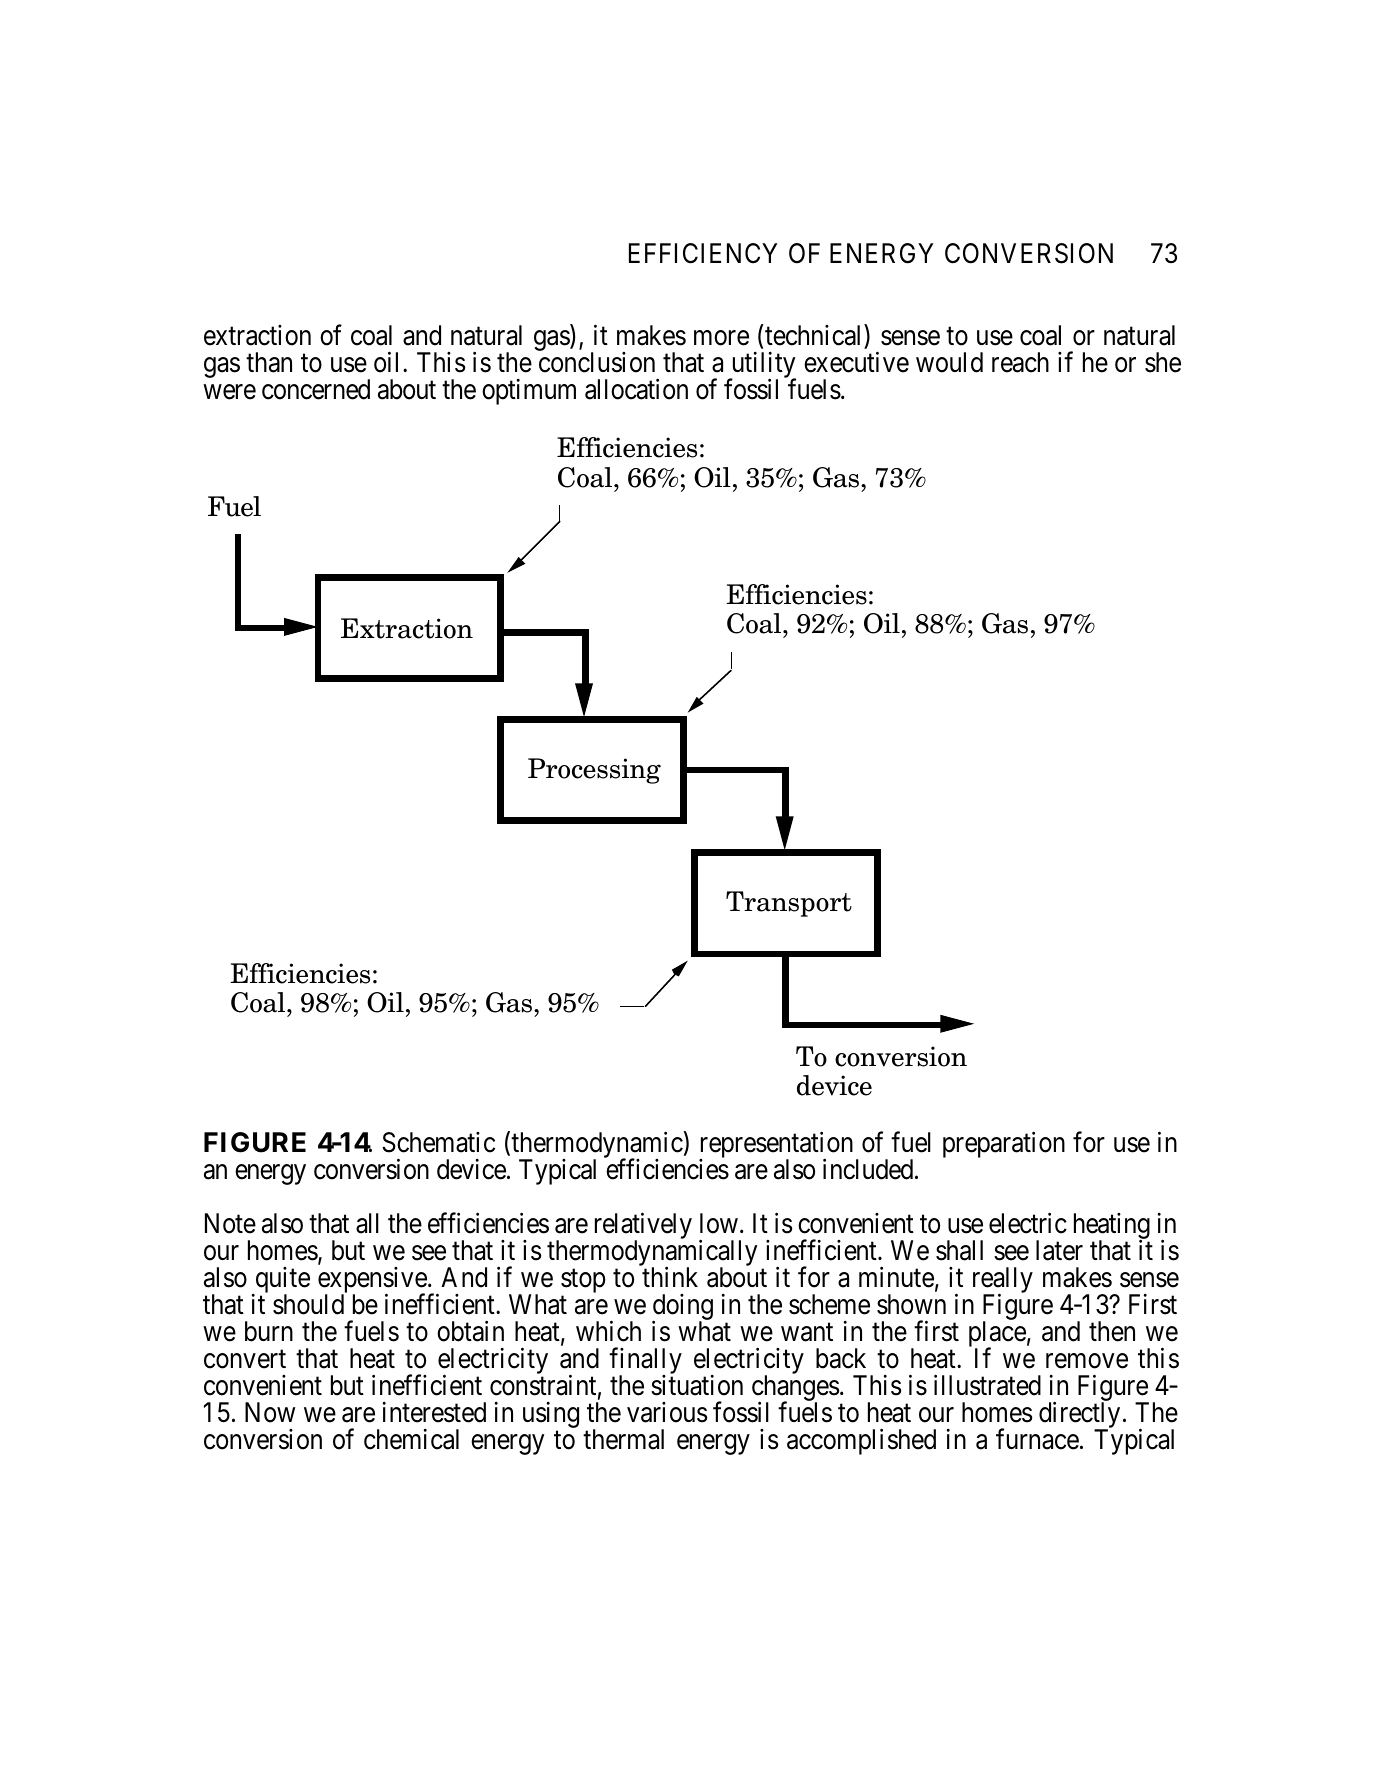 This page has width=1380, height=1786. I want to click on various, so click(667, 1412).
